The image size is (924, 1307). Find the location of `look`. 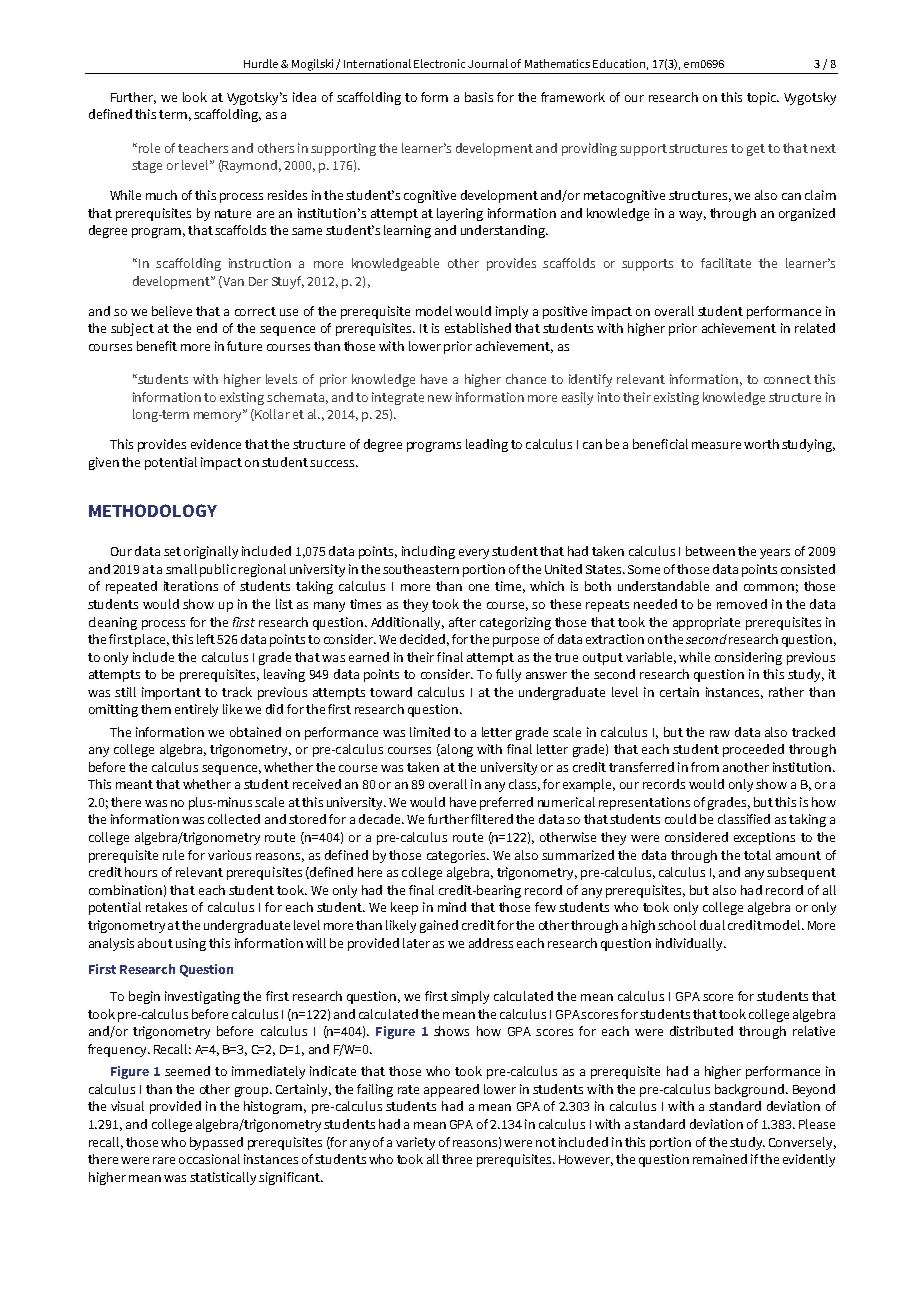

look is located at coordinates (195, 97).
